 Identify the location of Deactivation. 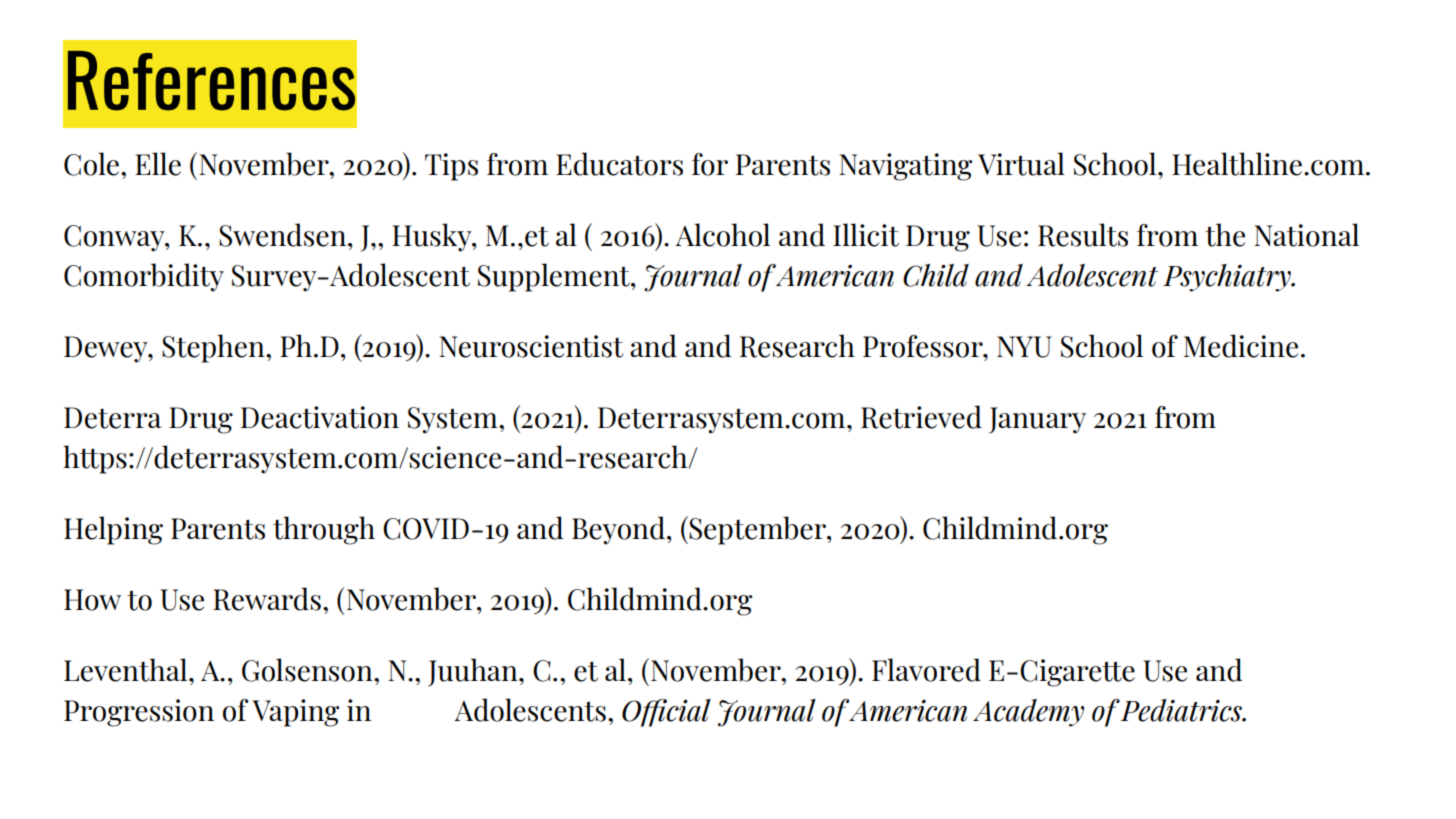
(320, 417).
